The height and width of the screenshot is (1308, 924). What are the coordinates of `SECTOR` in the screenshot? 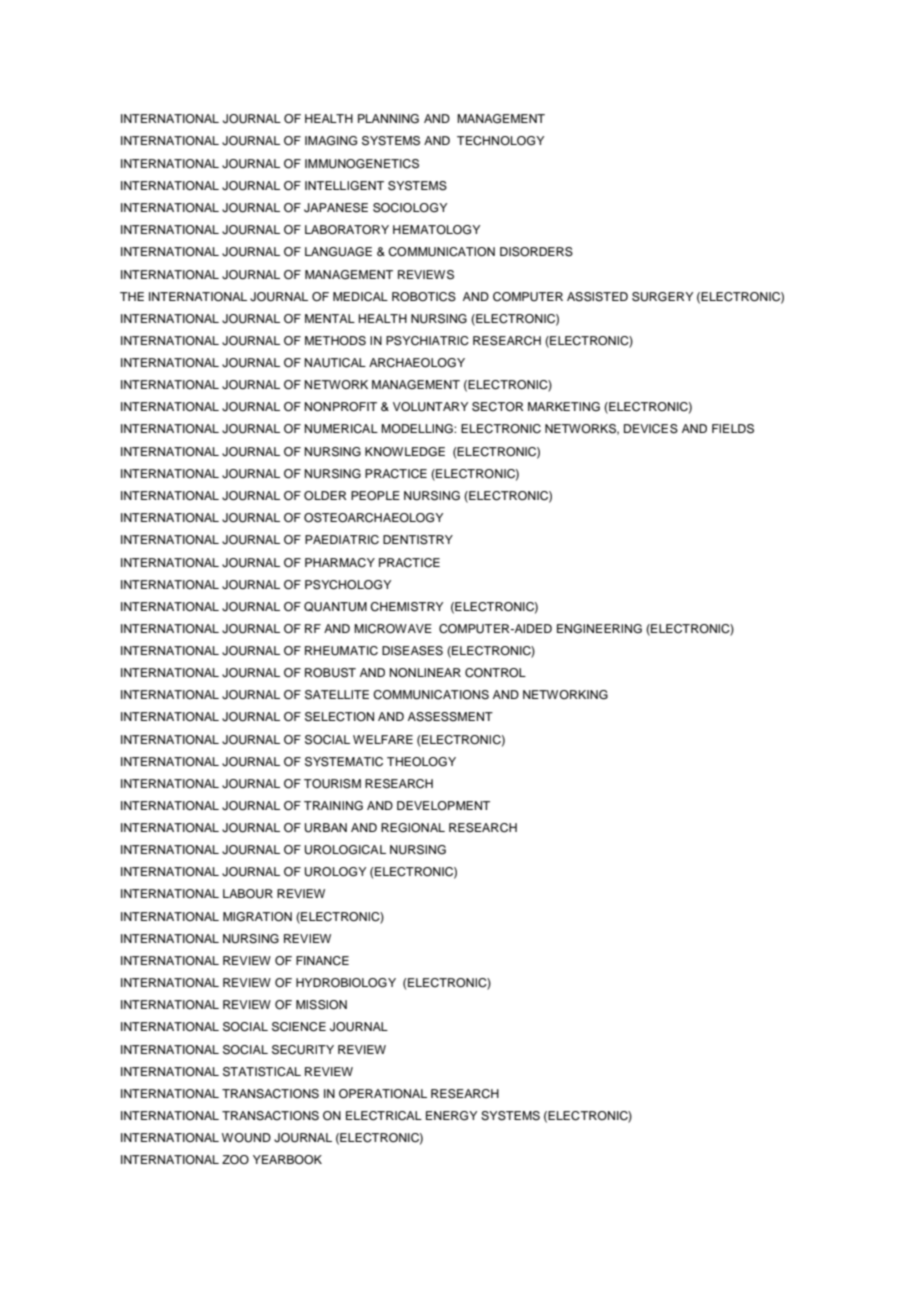 It's located at (498, 407).
